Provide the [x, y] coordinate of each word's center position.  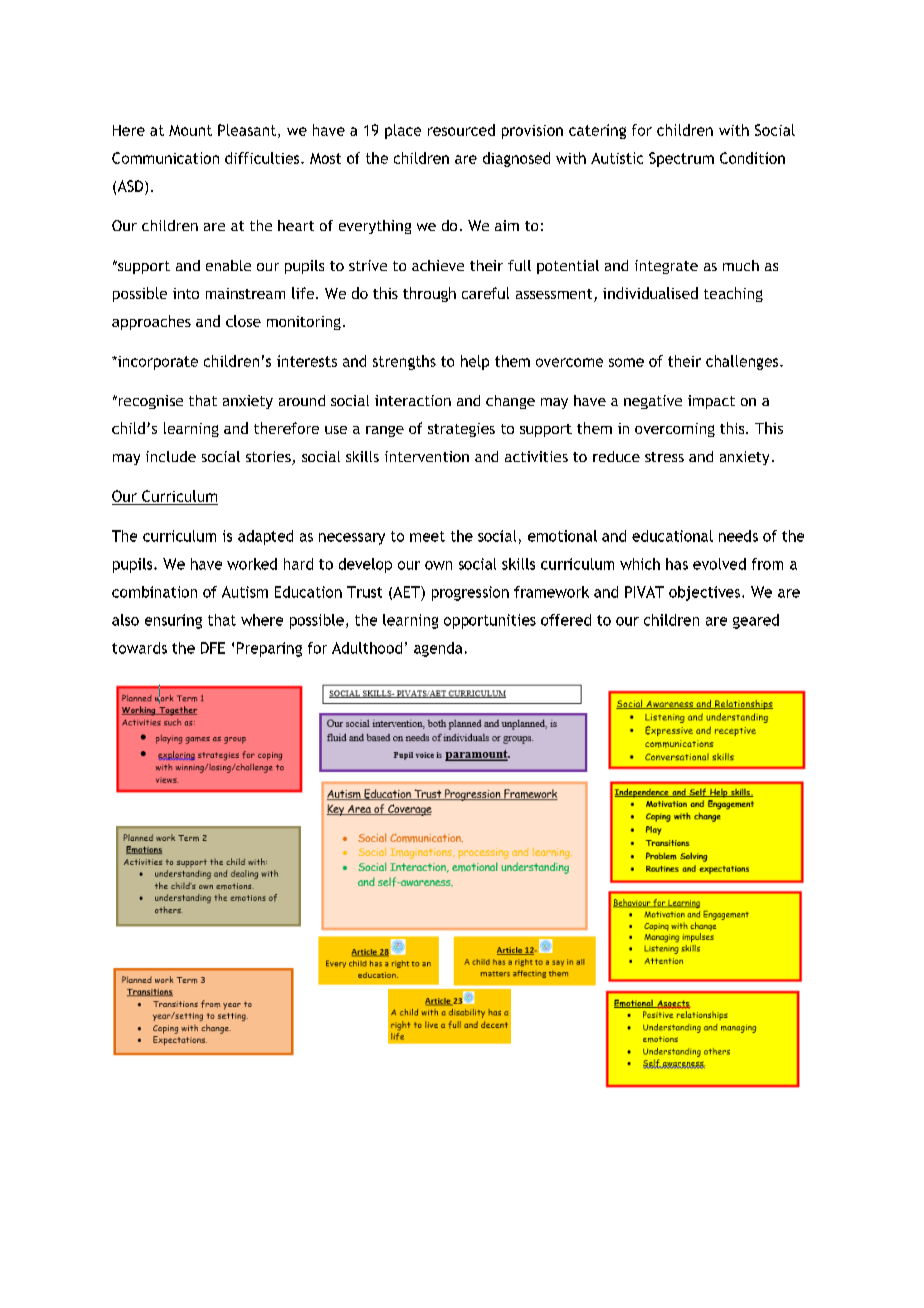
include [171, 456]
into [186, 293]
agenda [438, 649]
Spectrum [681, 159]
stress [664, 457]
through [429, 294]
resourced [461, 130]
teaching [733, 294]
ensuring [173, 621]
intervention [427, 456]
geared [756, 621]
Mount [190, 130]
